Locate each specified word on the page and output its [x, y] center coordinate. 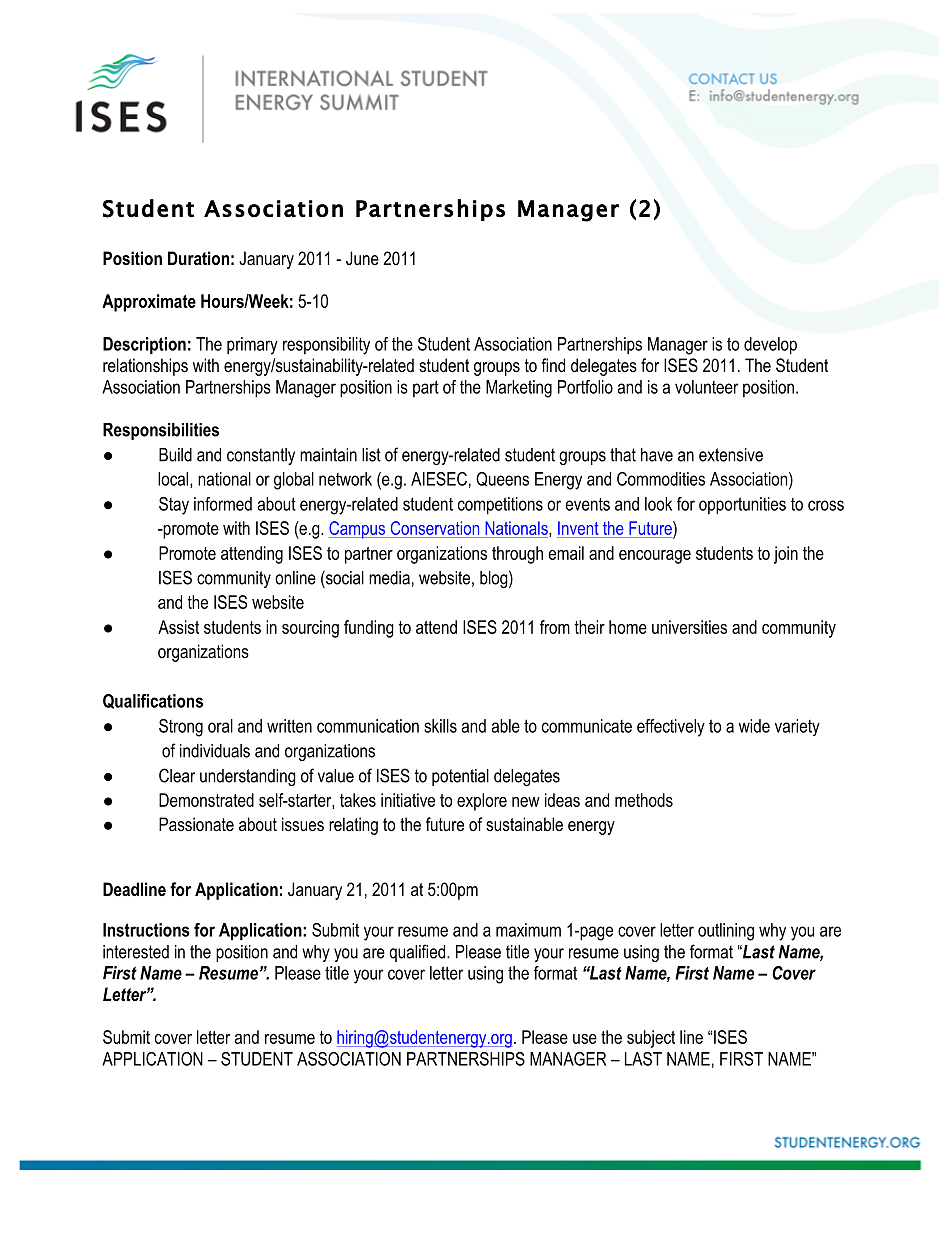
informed [223, 504]
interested [136, 952]
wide [754, 726]
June [362, 258]
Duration [198, 258]
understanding [248, 777]
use [585, 1039]
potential [460, 777]
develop [770, 346]
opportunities [742, 506]
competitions [500, 506]
